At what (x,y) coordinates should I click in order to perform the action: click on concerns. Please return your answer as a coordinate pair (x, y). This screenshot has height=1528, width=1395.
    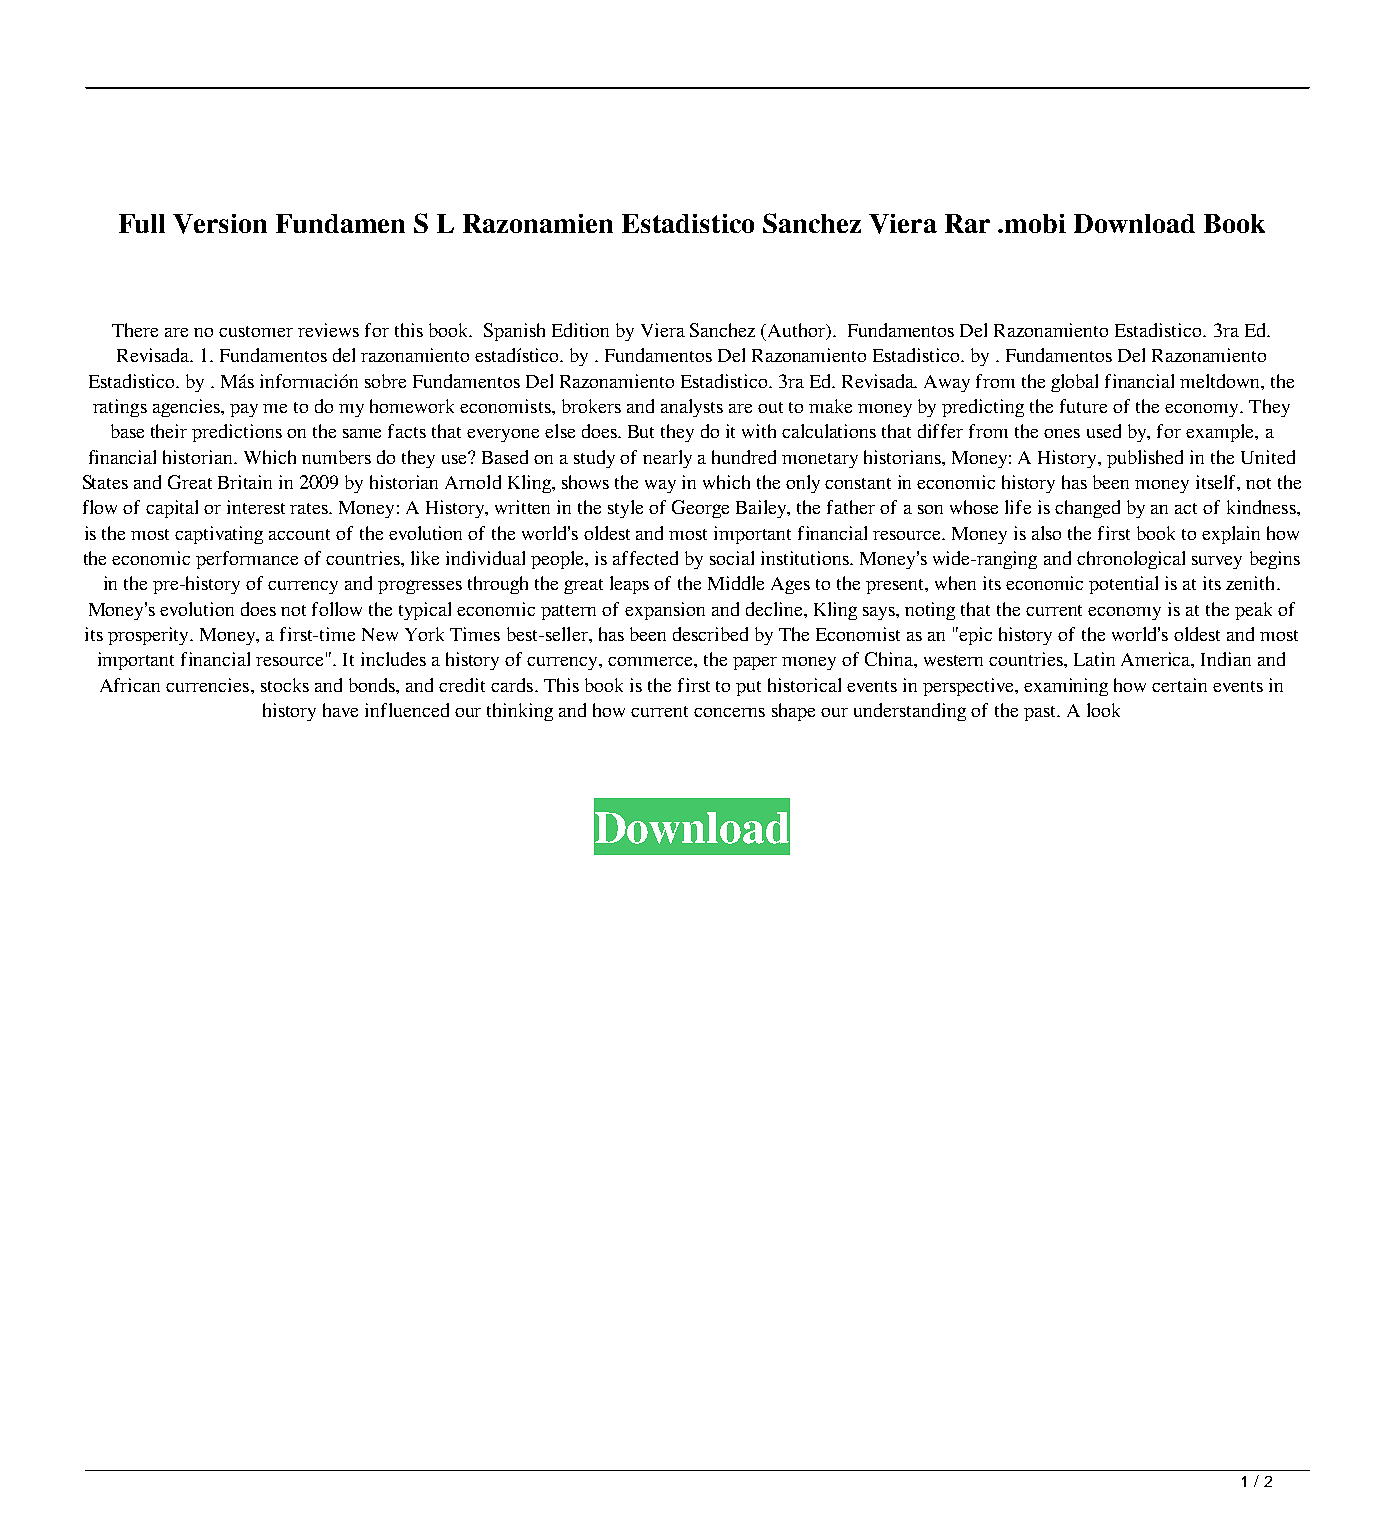
    Looking at the image, I should click on (729, 712).
